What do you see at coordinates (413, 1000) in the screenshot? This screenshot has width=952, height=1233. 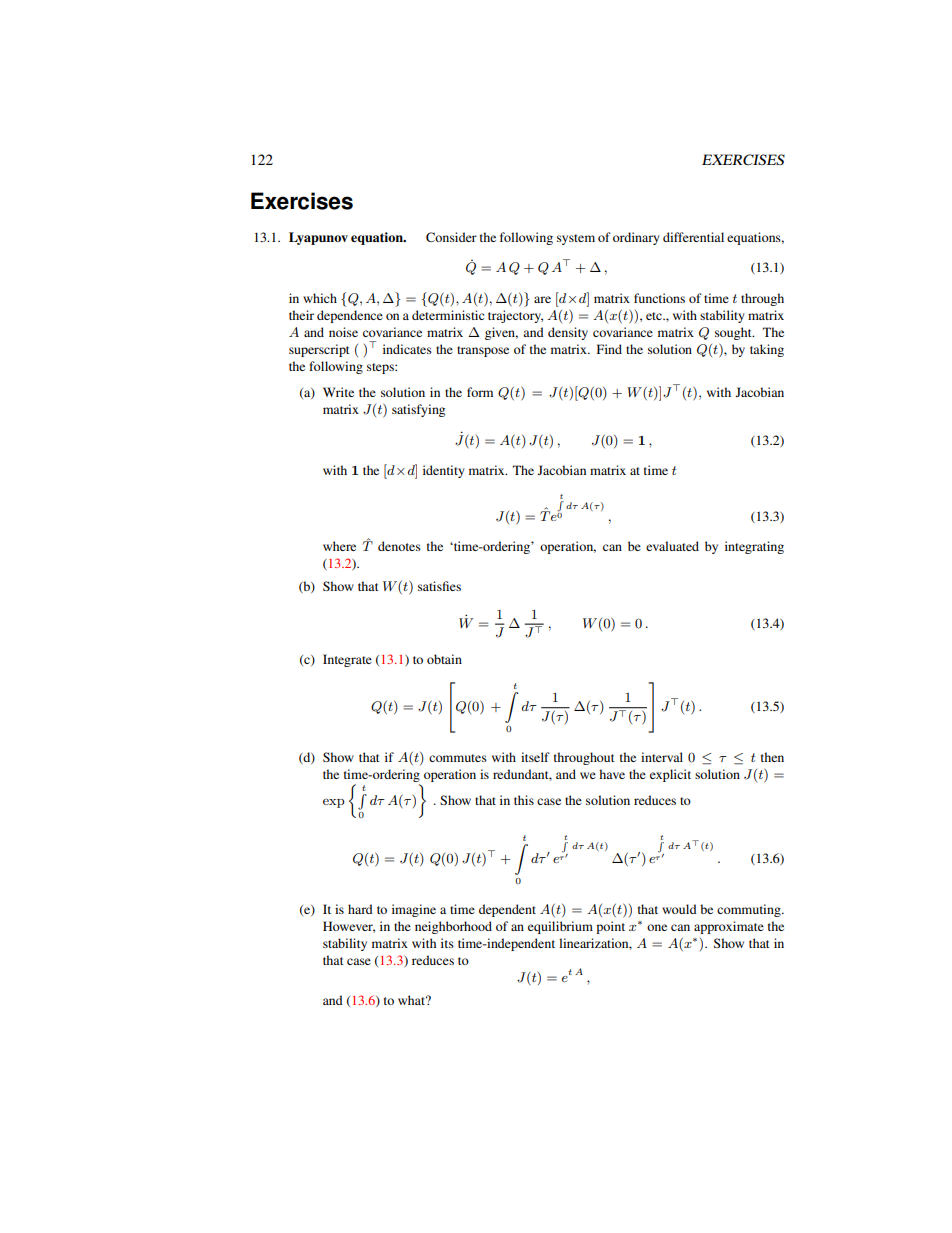 I see `what` at bounding box center [413, 1000].
